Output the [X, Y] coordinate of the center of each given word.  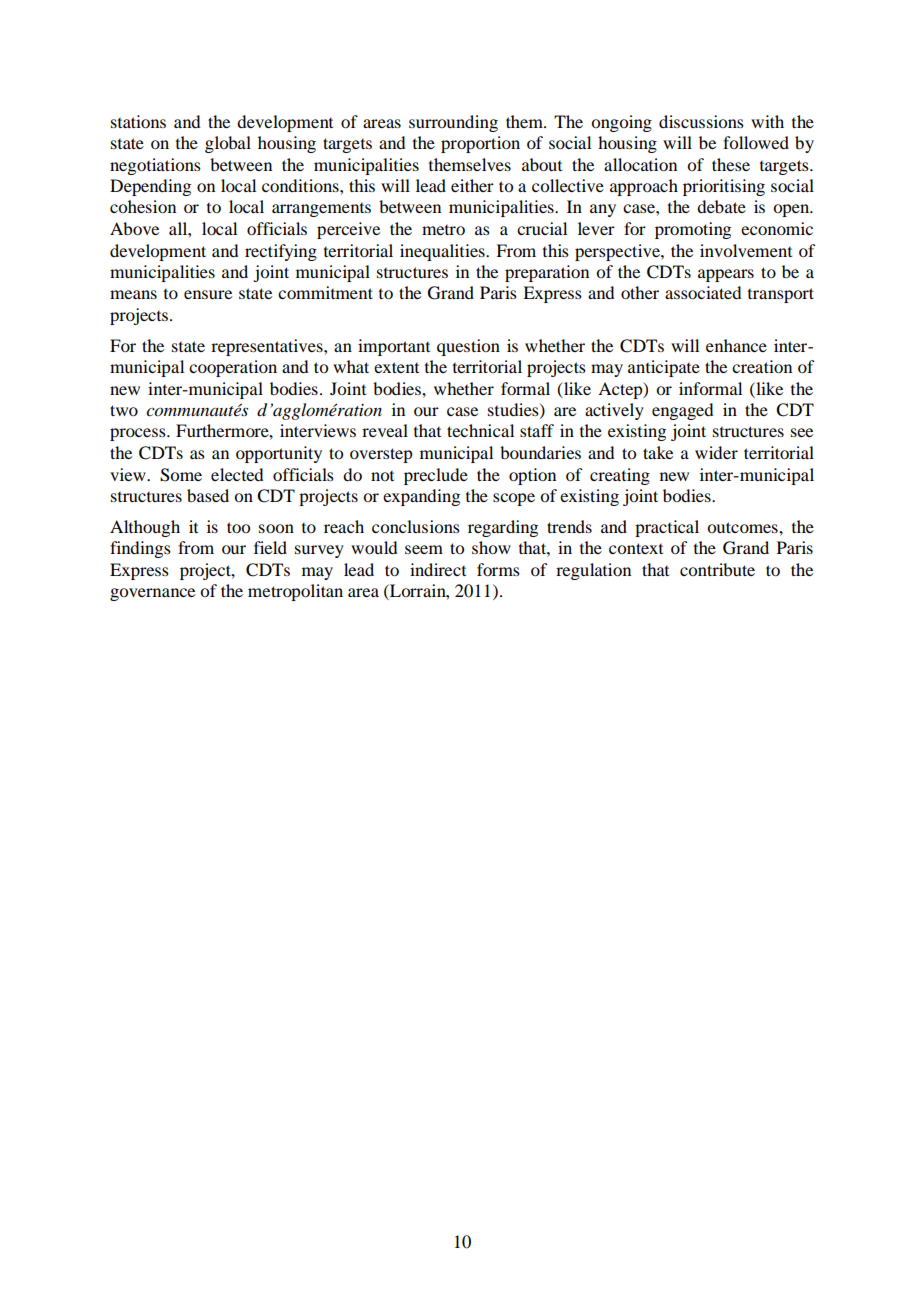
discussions [701, 121]
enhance [736, 345]
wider [716, 452]
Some [181, 475]
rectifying [281, 252]
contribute [717, 569]
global [228, 144]
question [468, 347]
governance [152, 594]
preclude [436, 476]
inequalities [443, 252]
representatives [268, 347]
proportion [480, 144]
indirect [438, 569]
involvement [746, 250]
